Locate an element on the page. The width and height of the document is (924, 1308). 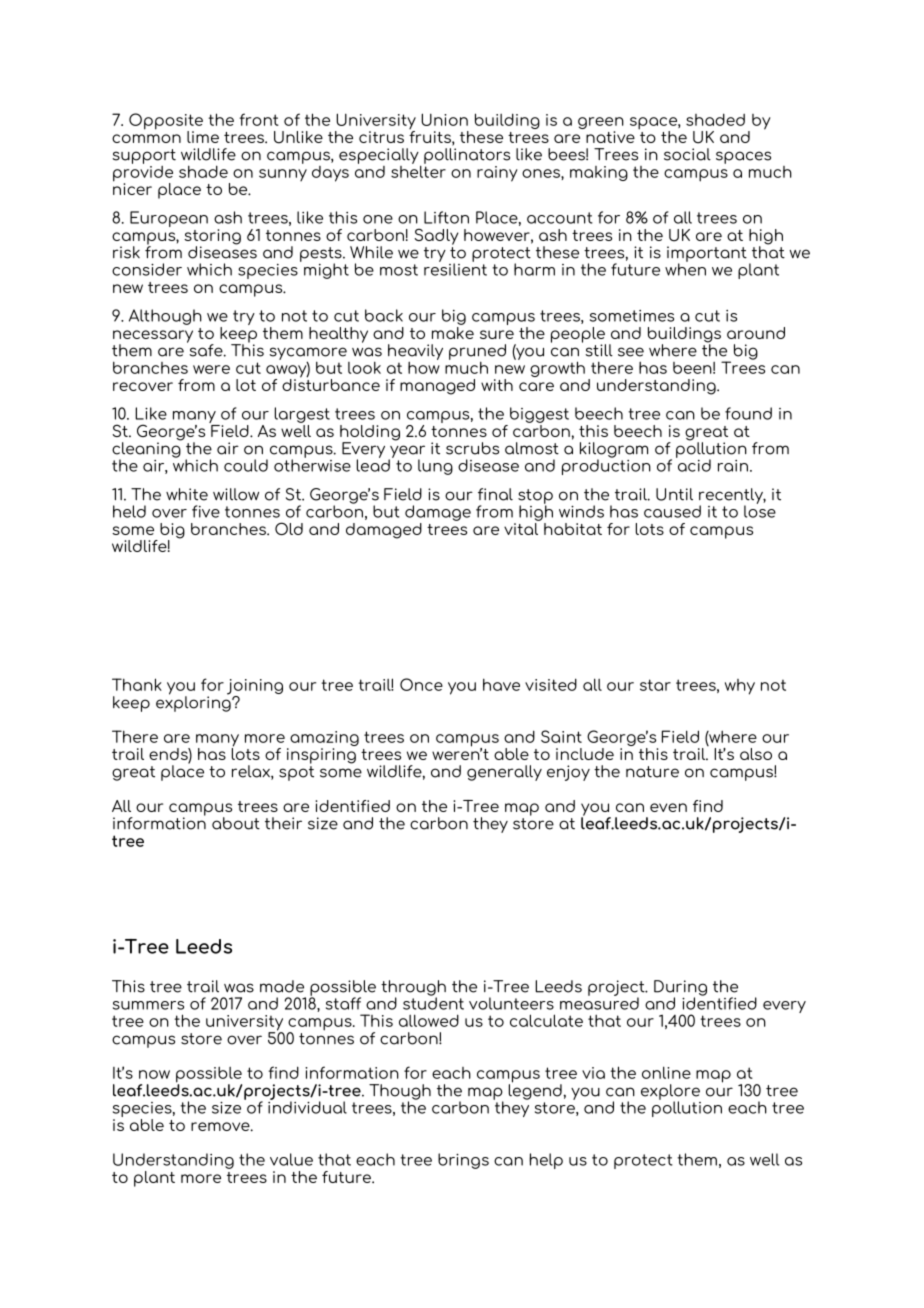
During is located at coordinates (680, 989).
